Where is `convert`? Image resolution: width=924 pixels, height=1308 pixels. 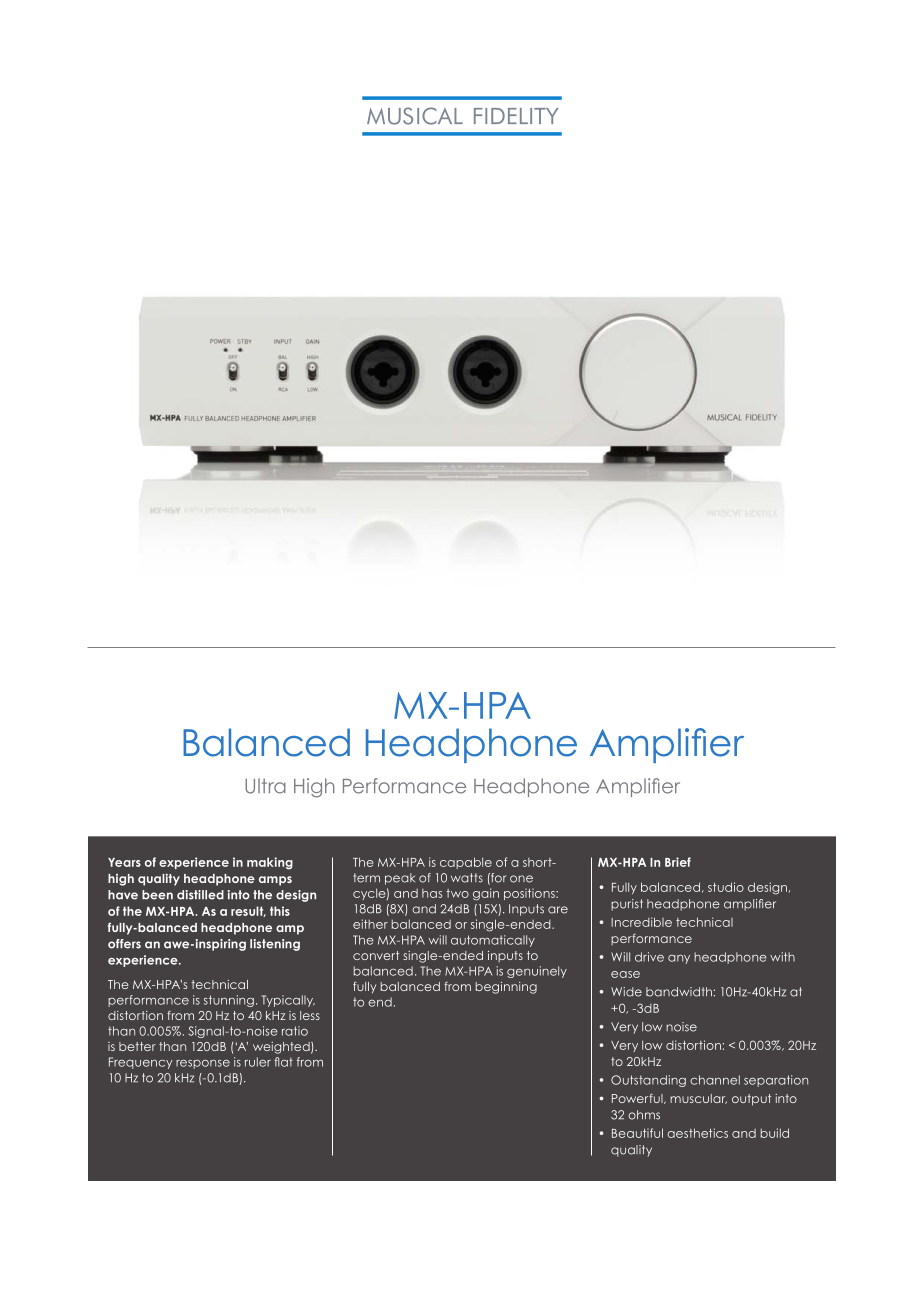
convert is located at coordinates (376, 955).
